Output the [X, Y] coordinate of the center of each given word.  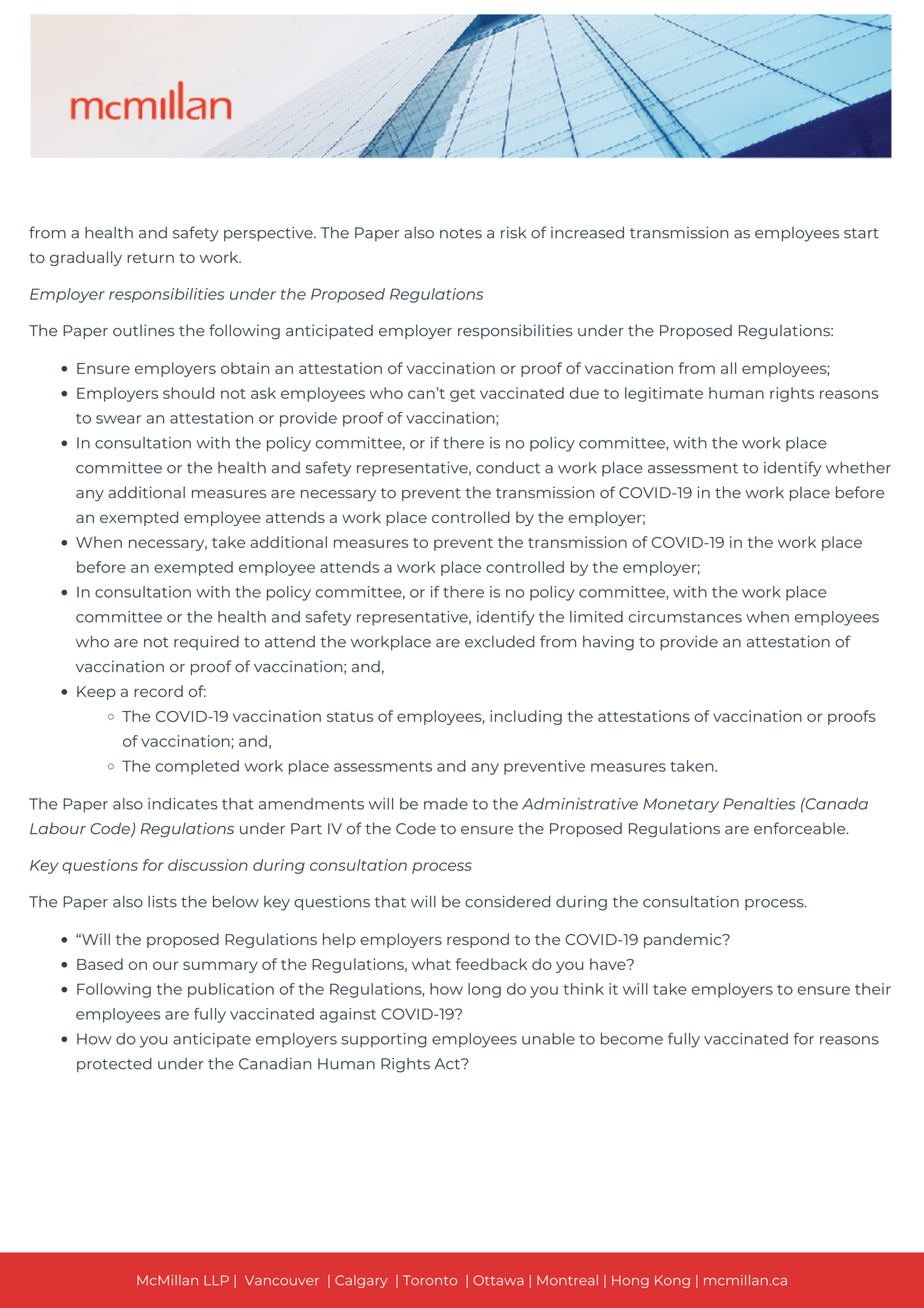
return [150, 258]
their [873, 989]
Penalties [759, 804]
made [446, 804]
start [861, 233]
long [484, 990]
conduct [508, 468]
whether [858, 467]
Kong [672, 1281]
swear [118, 419]
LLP [216, 1280]
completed [197, 767]
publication [231, 990]
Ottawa [498, 1280]
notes [461, 233]
